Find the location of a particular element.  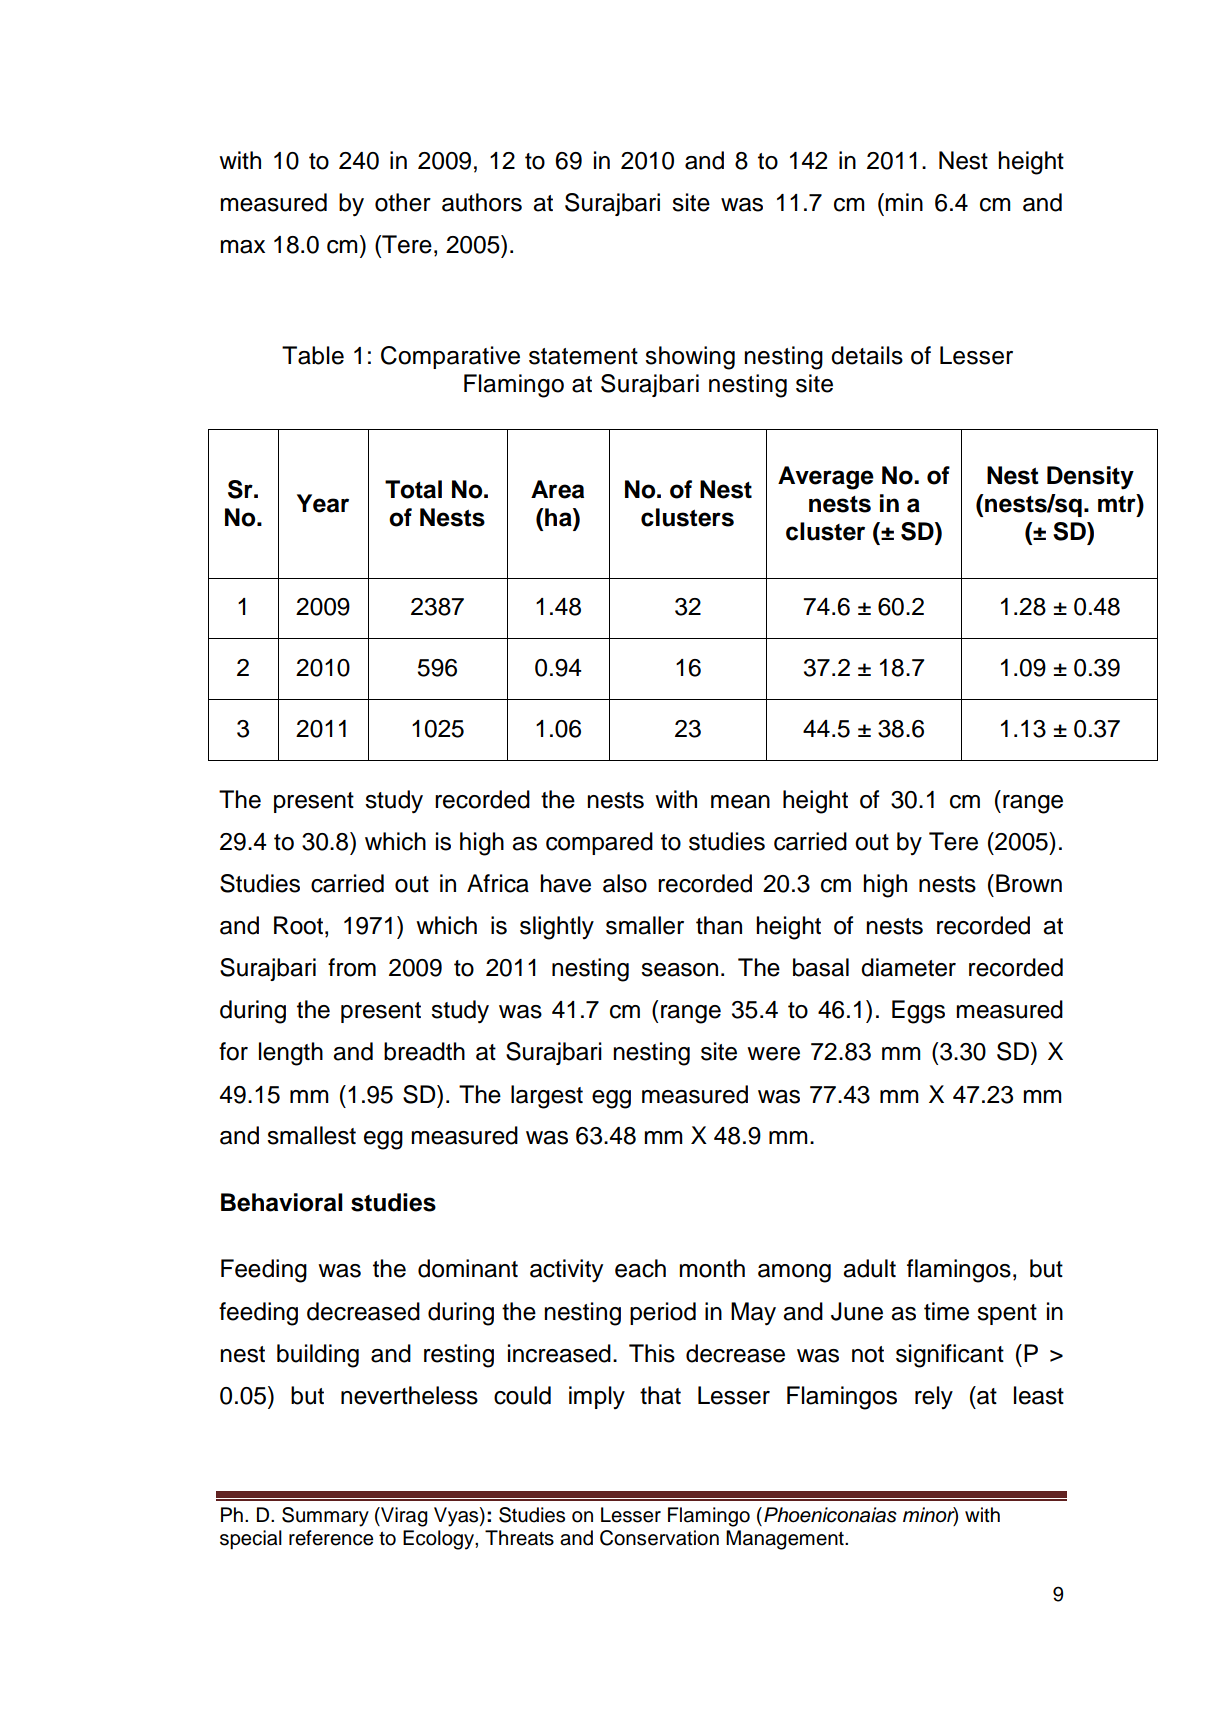

Summary is located at coordinates (325, 1517).
